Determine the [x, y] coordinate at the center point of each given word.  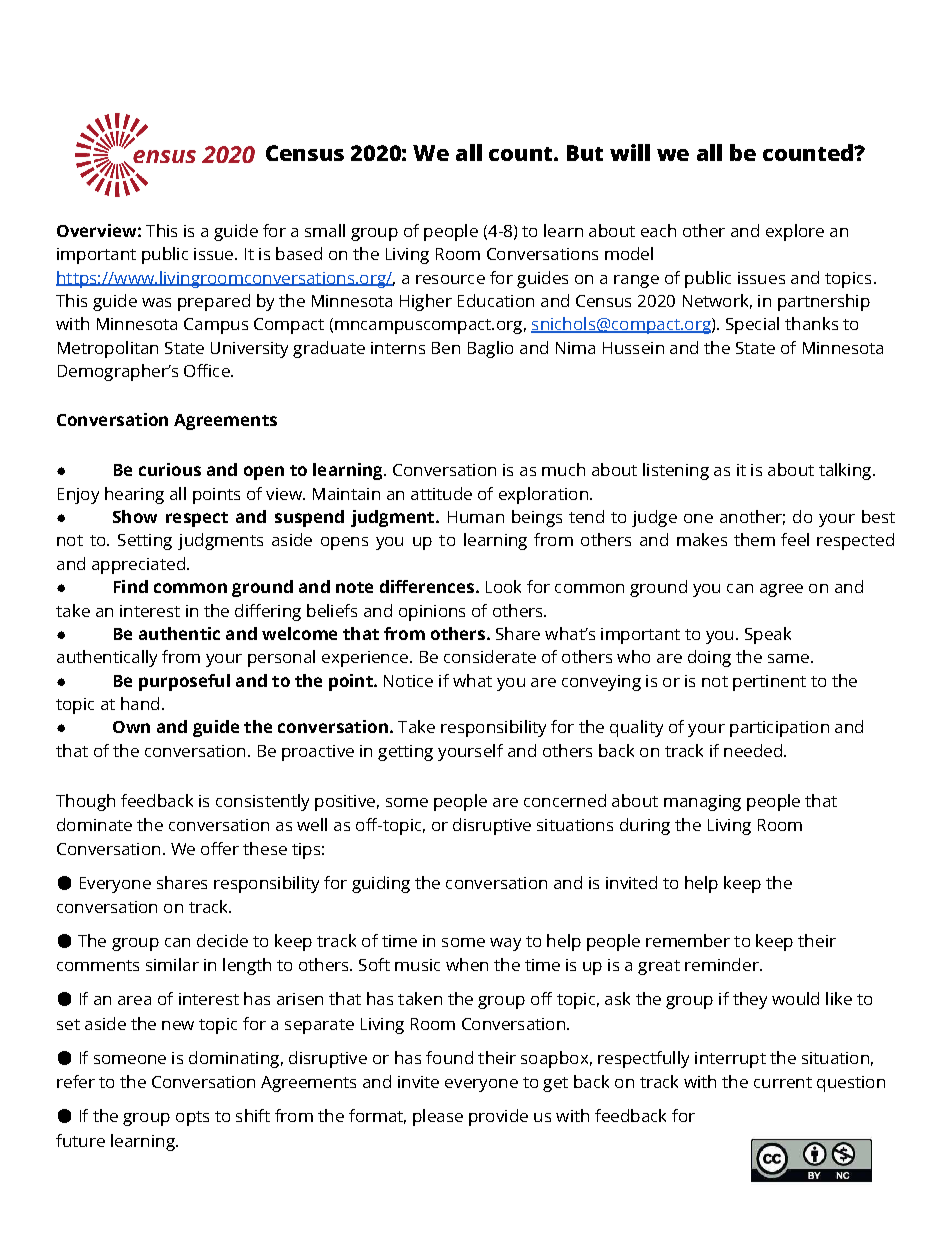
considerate [490, 656]
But [585, 153]
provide [498, 1117]
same [788, 658]
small [325, 230]
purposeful [184, 682]
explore [795, 232]
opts [192, 1118]
